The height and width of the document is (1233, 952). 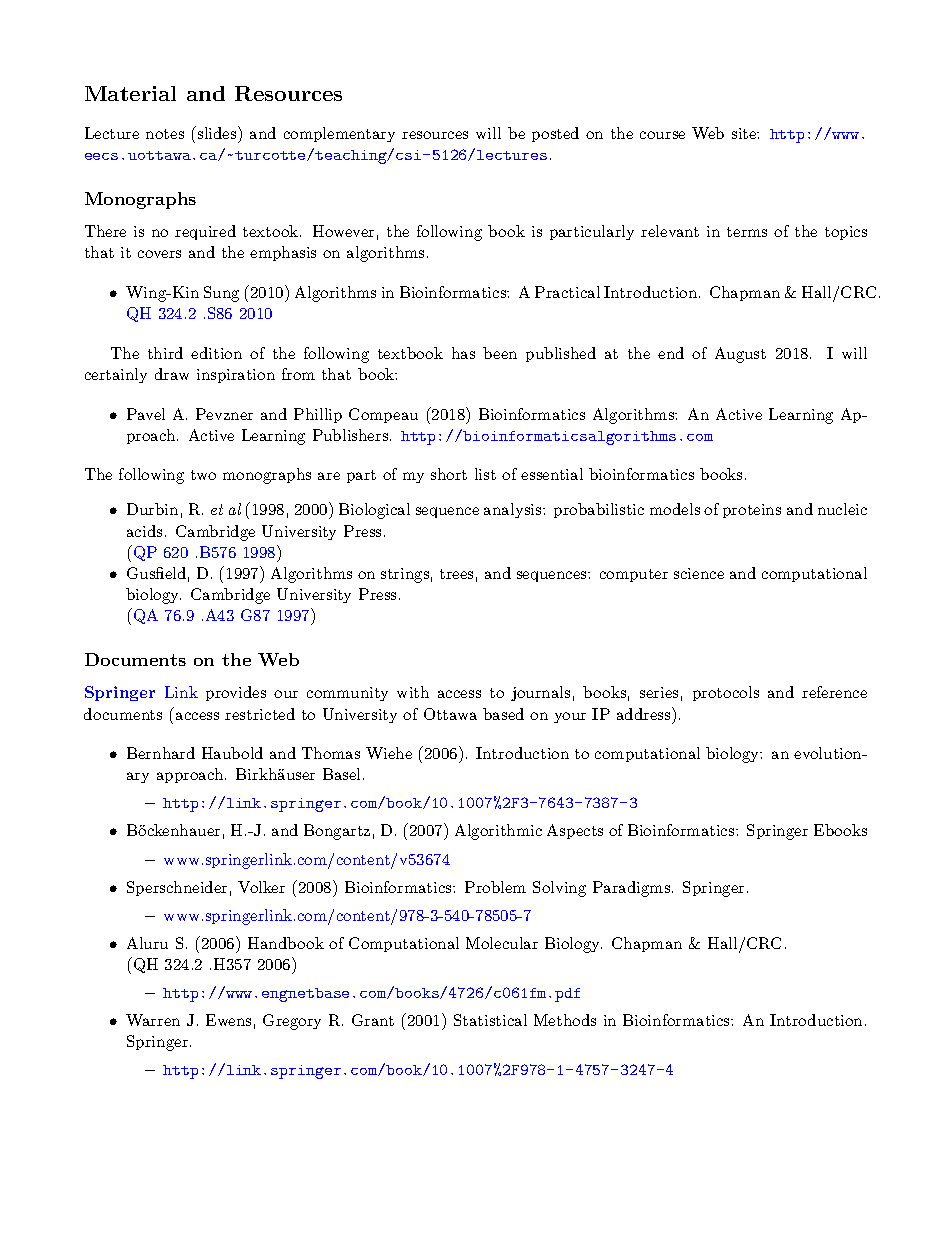 I want to click on acids, so click(x=144, y=531).
